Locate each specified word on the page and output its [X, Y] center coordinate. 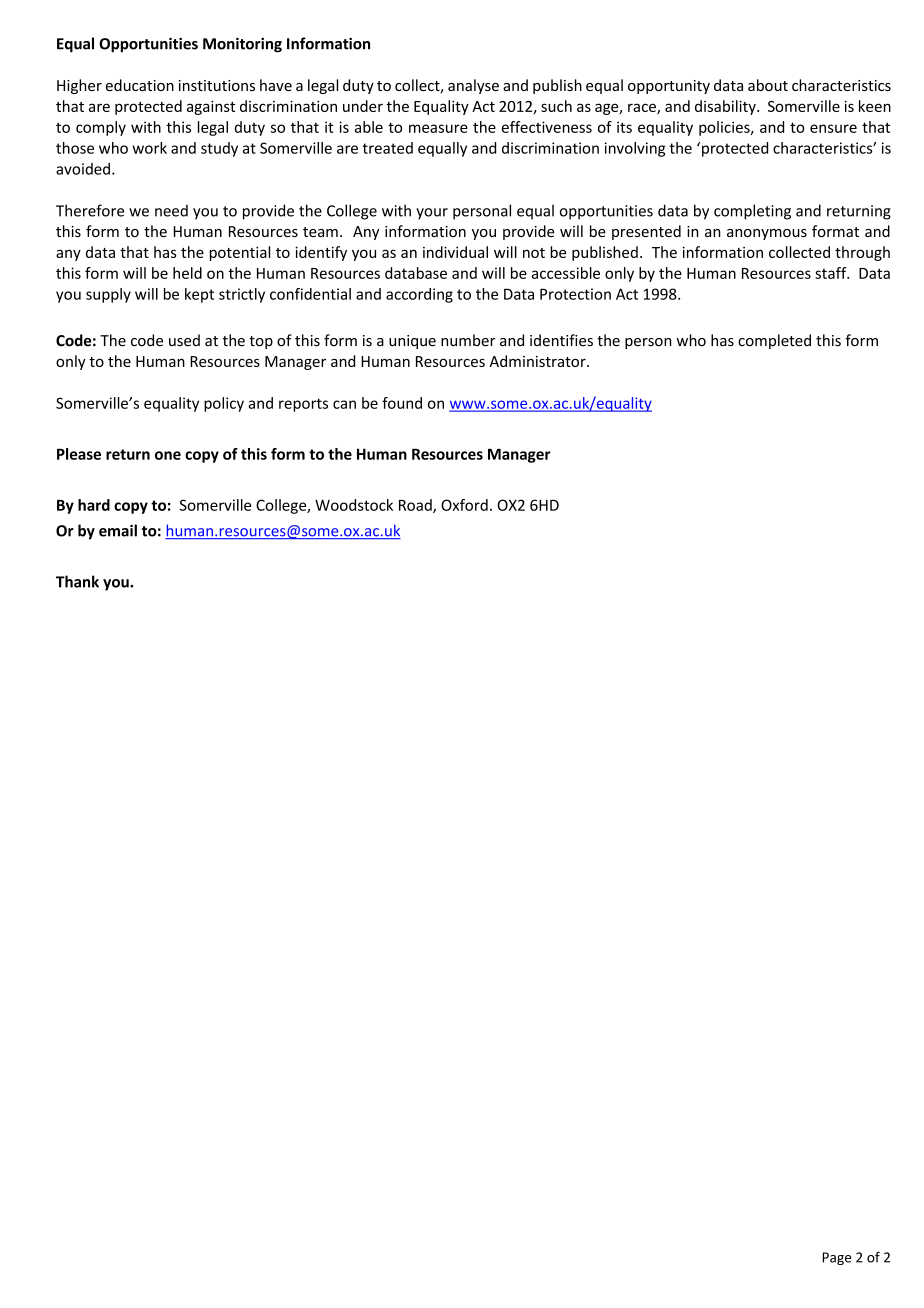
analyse [473, 86]
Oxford [464, 505]
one [168, 455]
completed [774, 341]
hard [94, 505]
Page [836, 1258]
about [768, 85]
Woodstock [354, 505]
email [118, 530]
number [468, 340]
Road [416, 506]
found [402, 403]
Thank [77, 581]
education [140, 85]
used [184, 340]
